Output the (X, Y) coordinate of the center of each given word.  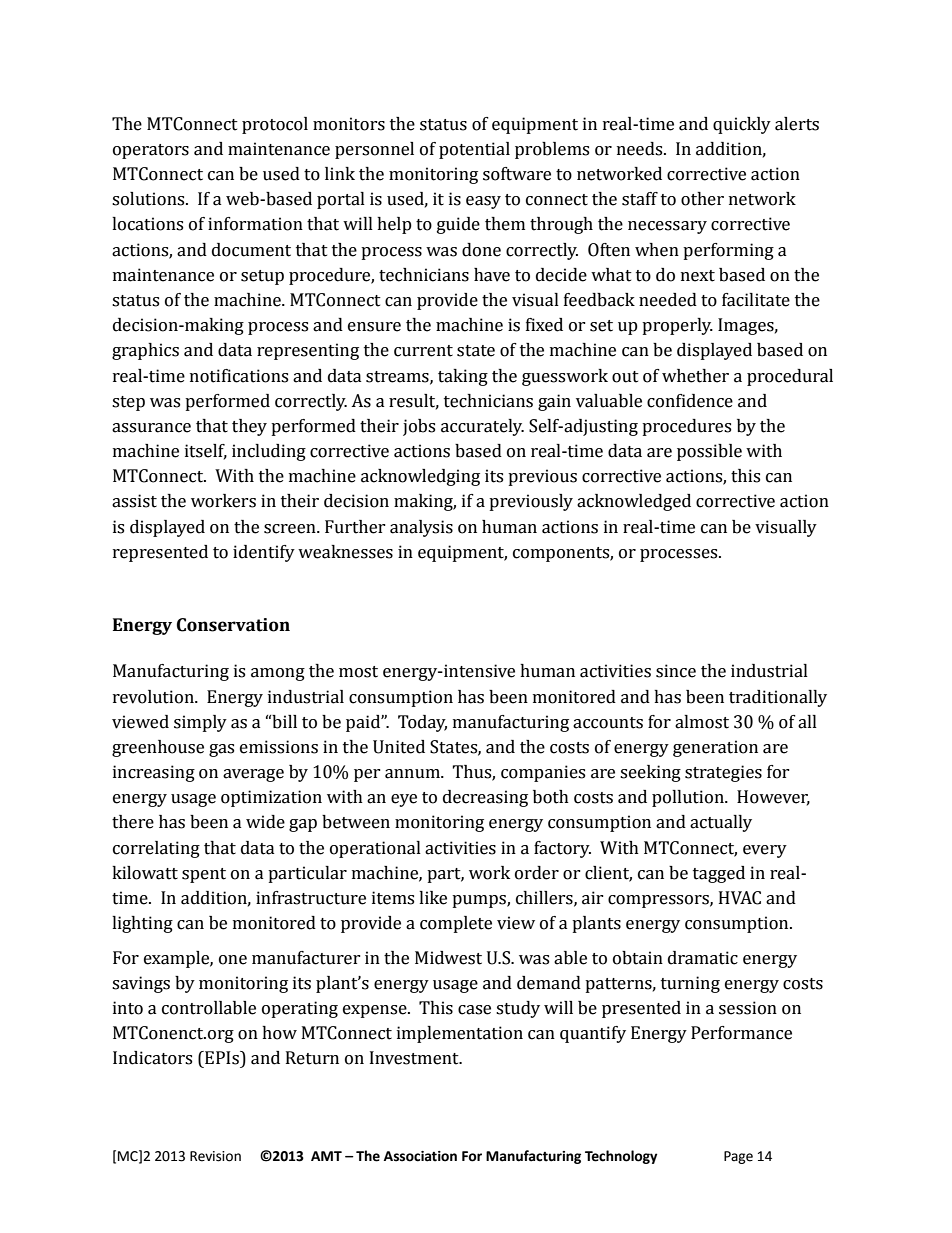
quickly (742, 125)
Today (422, 723)
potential (474, 150)
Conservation (233, 625)
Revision (215, 1156)
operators (151, 151)
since (676, 671)
